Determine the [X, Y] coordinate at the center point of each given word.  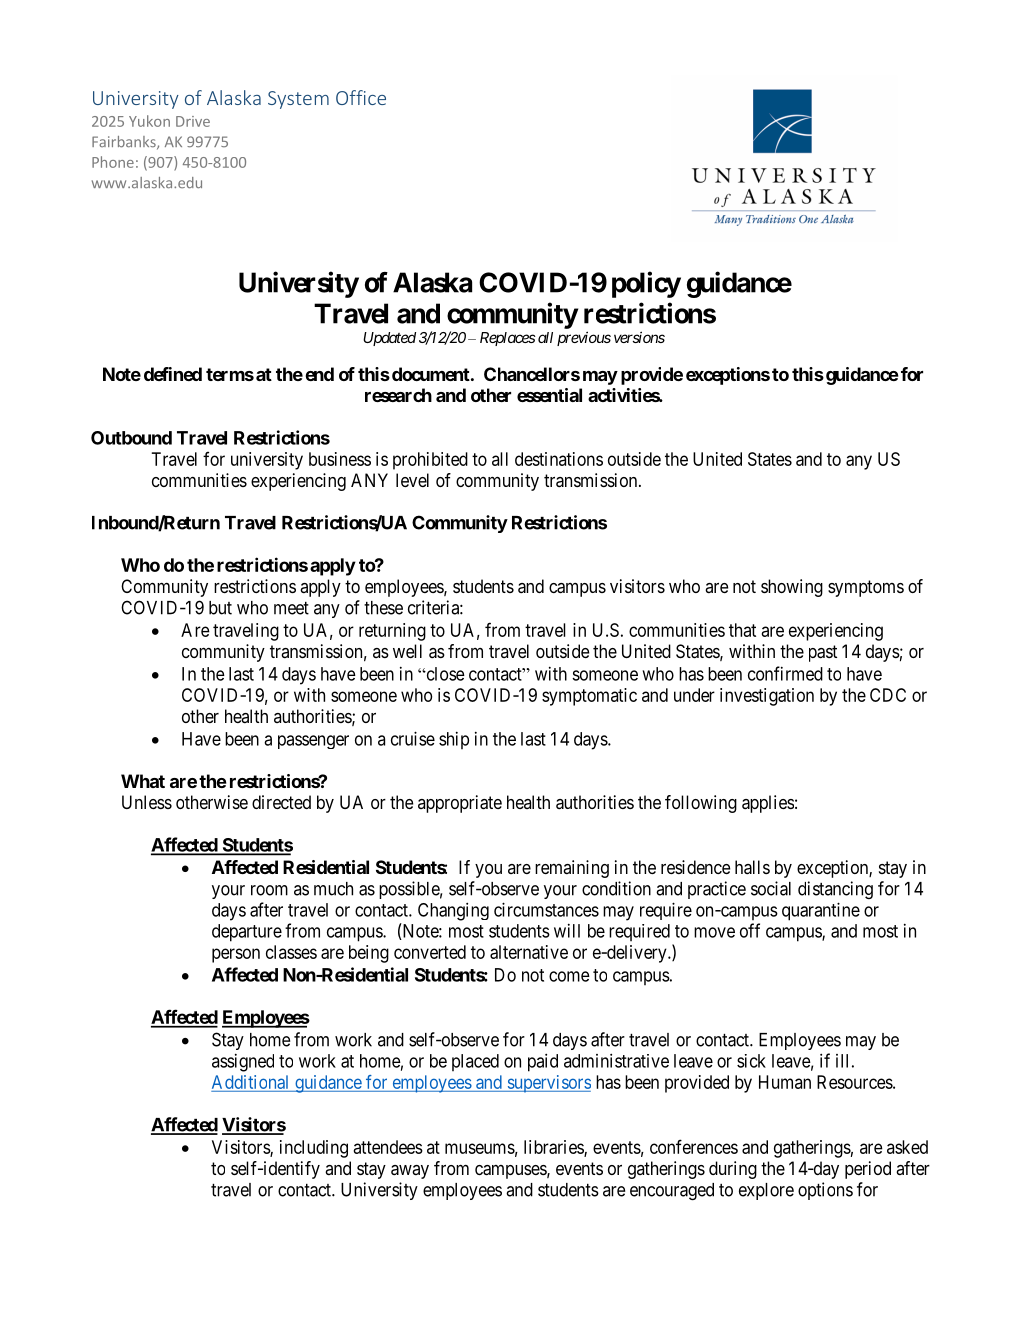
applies [768, 804]
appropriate [460, 804]
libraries [554, 1148]
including [314, 1149]
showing [792, 588]
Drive [193, 121]
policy [646, 284]
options [825, 1191]
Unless [147, 802]
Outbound [131, 438]
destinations [559, 459]
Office [361, 97]
